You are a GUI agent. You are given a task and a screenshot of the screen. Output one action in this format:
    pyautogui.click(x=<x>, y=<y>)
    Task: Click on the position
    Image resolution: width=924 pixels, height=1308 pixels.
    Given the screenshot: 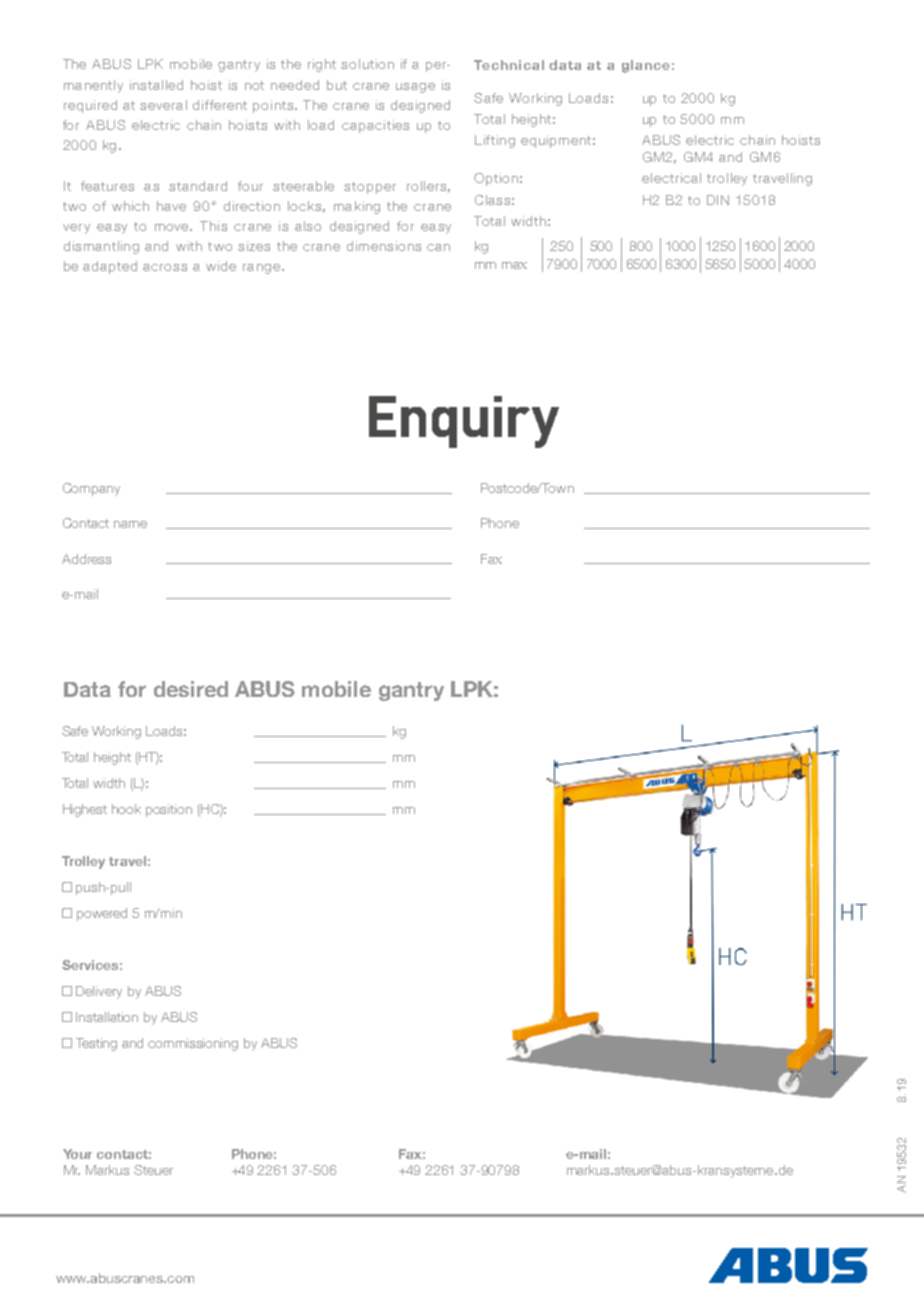 What is the action you would take?
    pyautogui.click(x=169, y=810)
